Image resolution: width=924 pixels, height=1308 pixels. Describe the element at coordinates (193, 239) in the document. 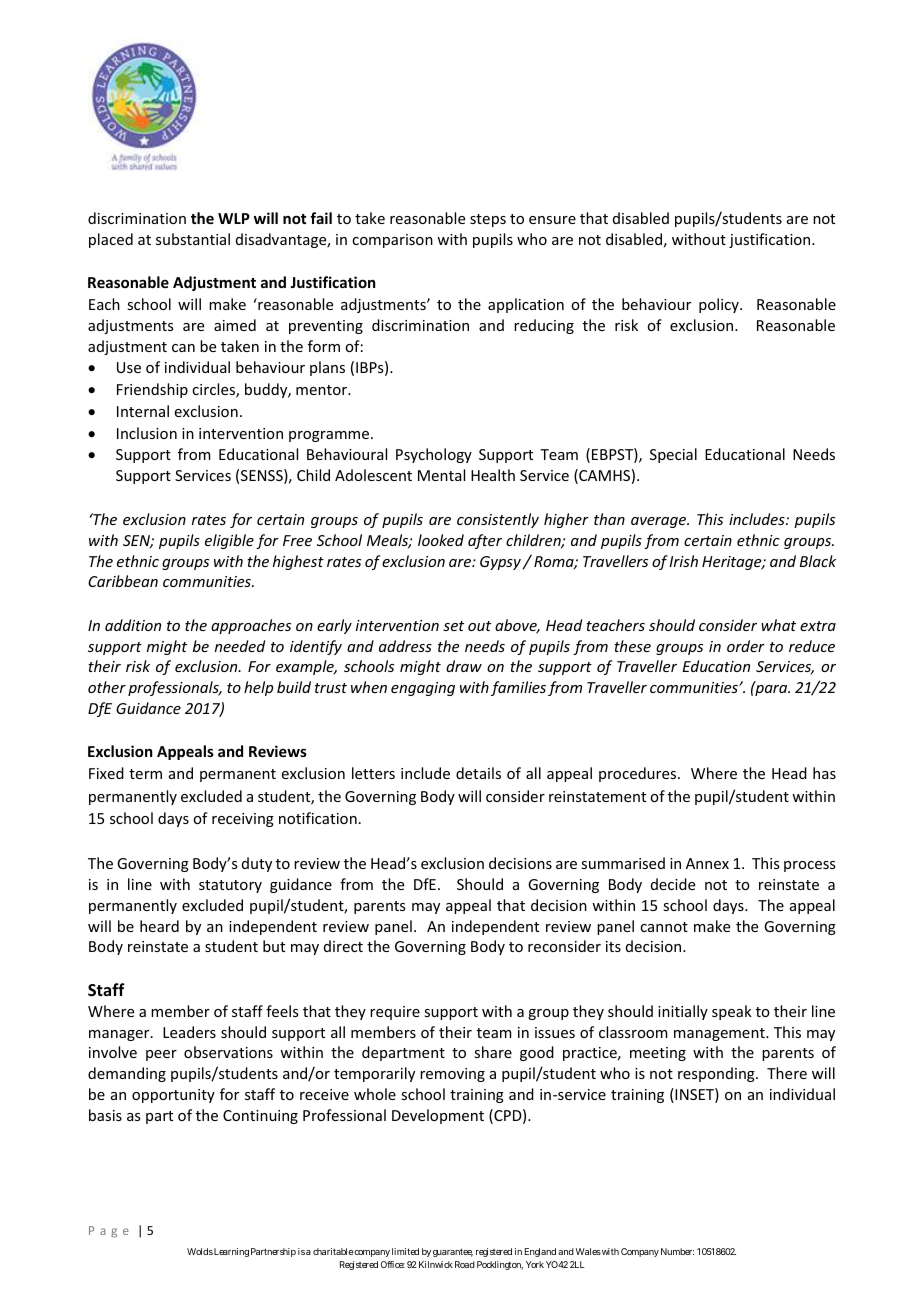

I see `substantial` at that location.
